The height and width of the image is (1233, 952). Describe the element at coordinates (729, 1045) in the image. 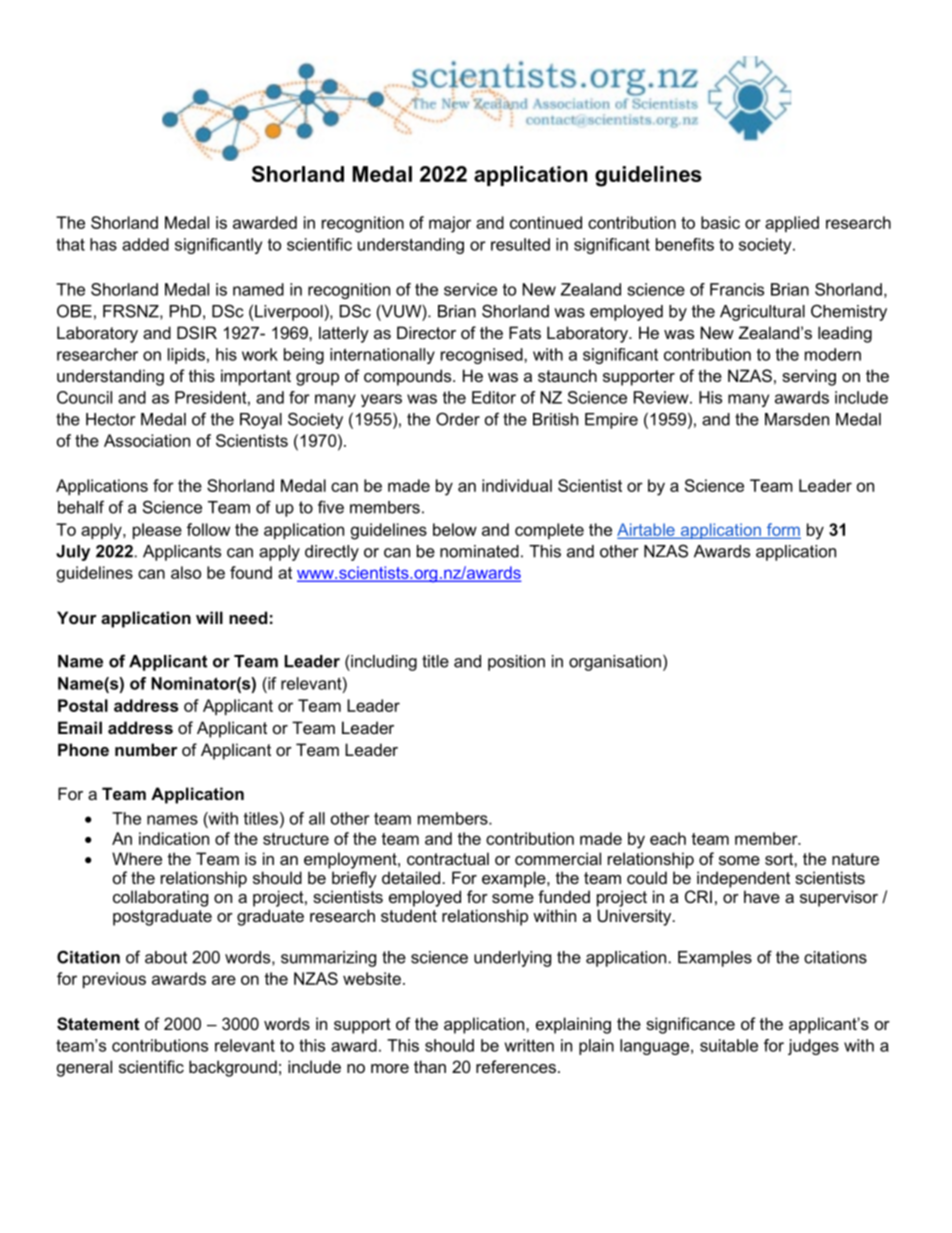

I see `suitable` at that location.
